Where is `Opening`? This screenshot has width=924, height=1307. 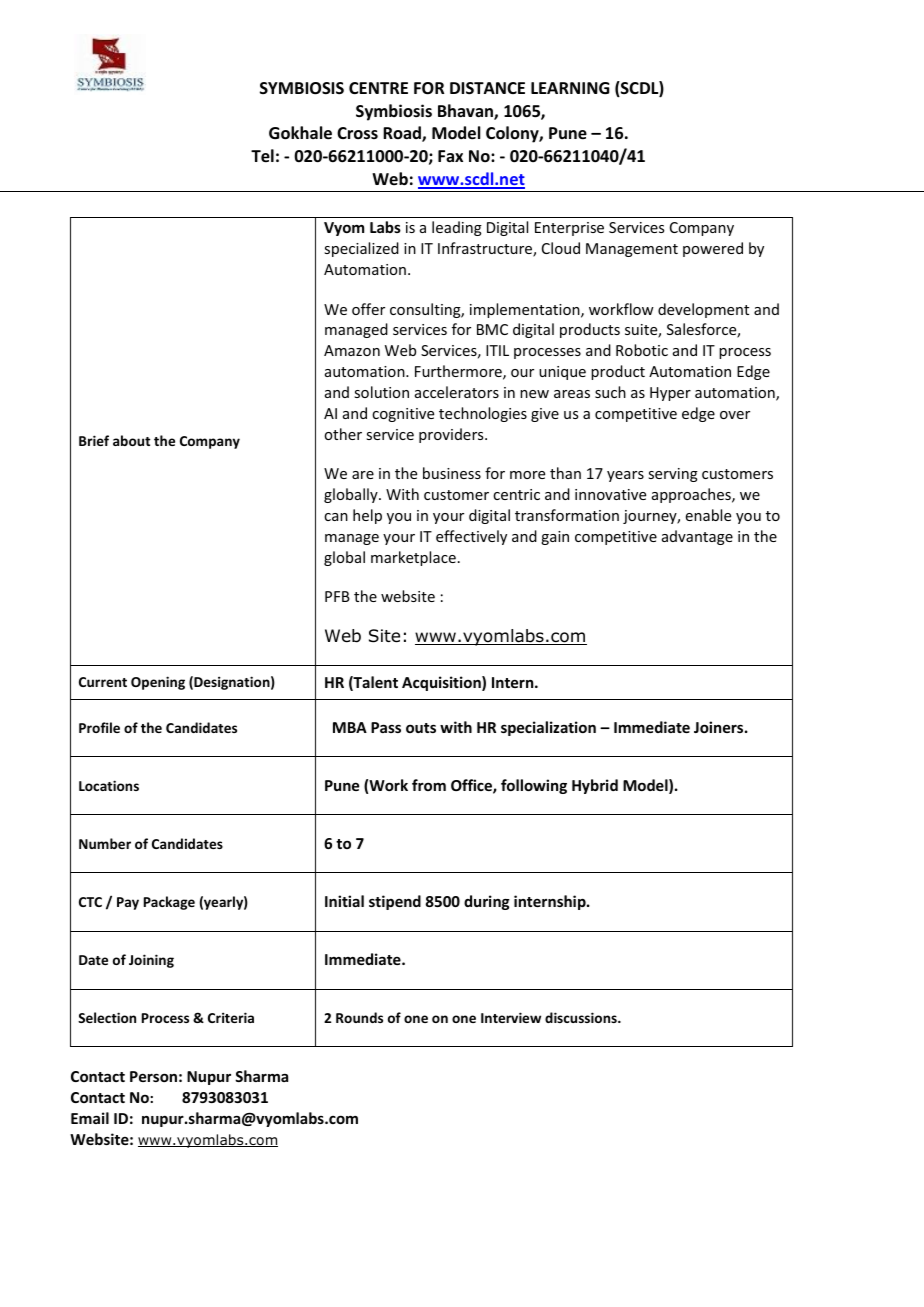
Opening is located at coordinates (158, 683).
